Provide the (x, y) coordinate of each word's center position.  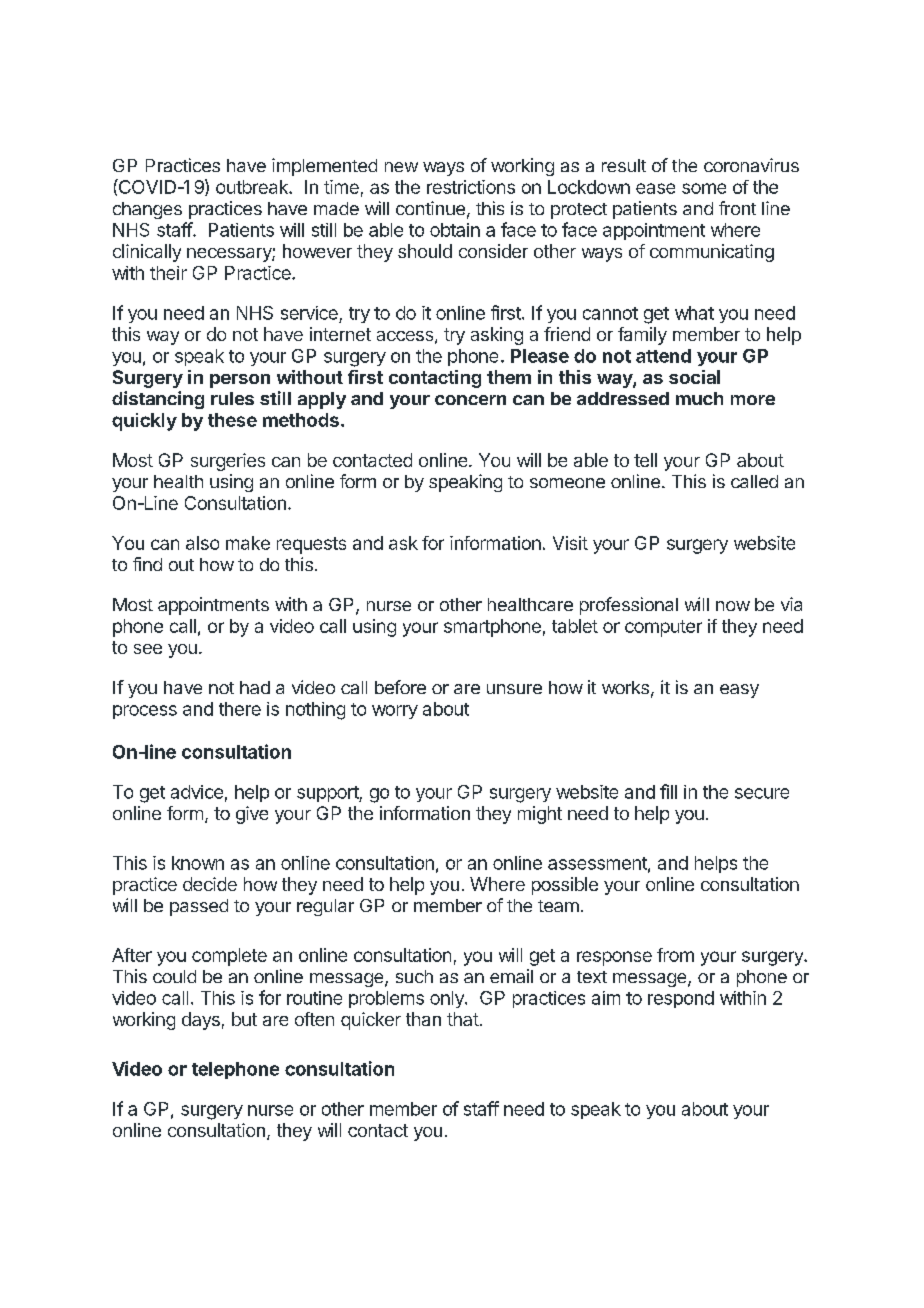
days (201, 1021)
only (448, 999)
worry (395, 712)
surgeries (228, 462)
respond (681, 999)
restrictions (471, 187)
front (737, 208)
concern (470, 400)
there (240, 709)
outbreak (253, 187)
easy (739, 691)
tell (645, 460)
